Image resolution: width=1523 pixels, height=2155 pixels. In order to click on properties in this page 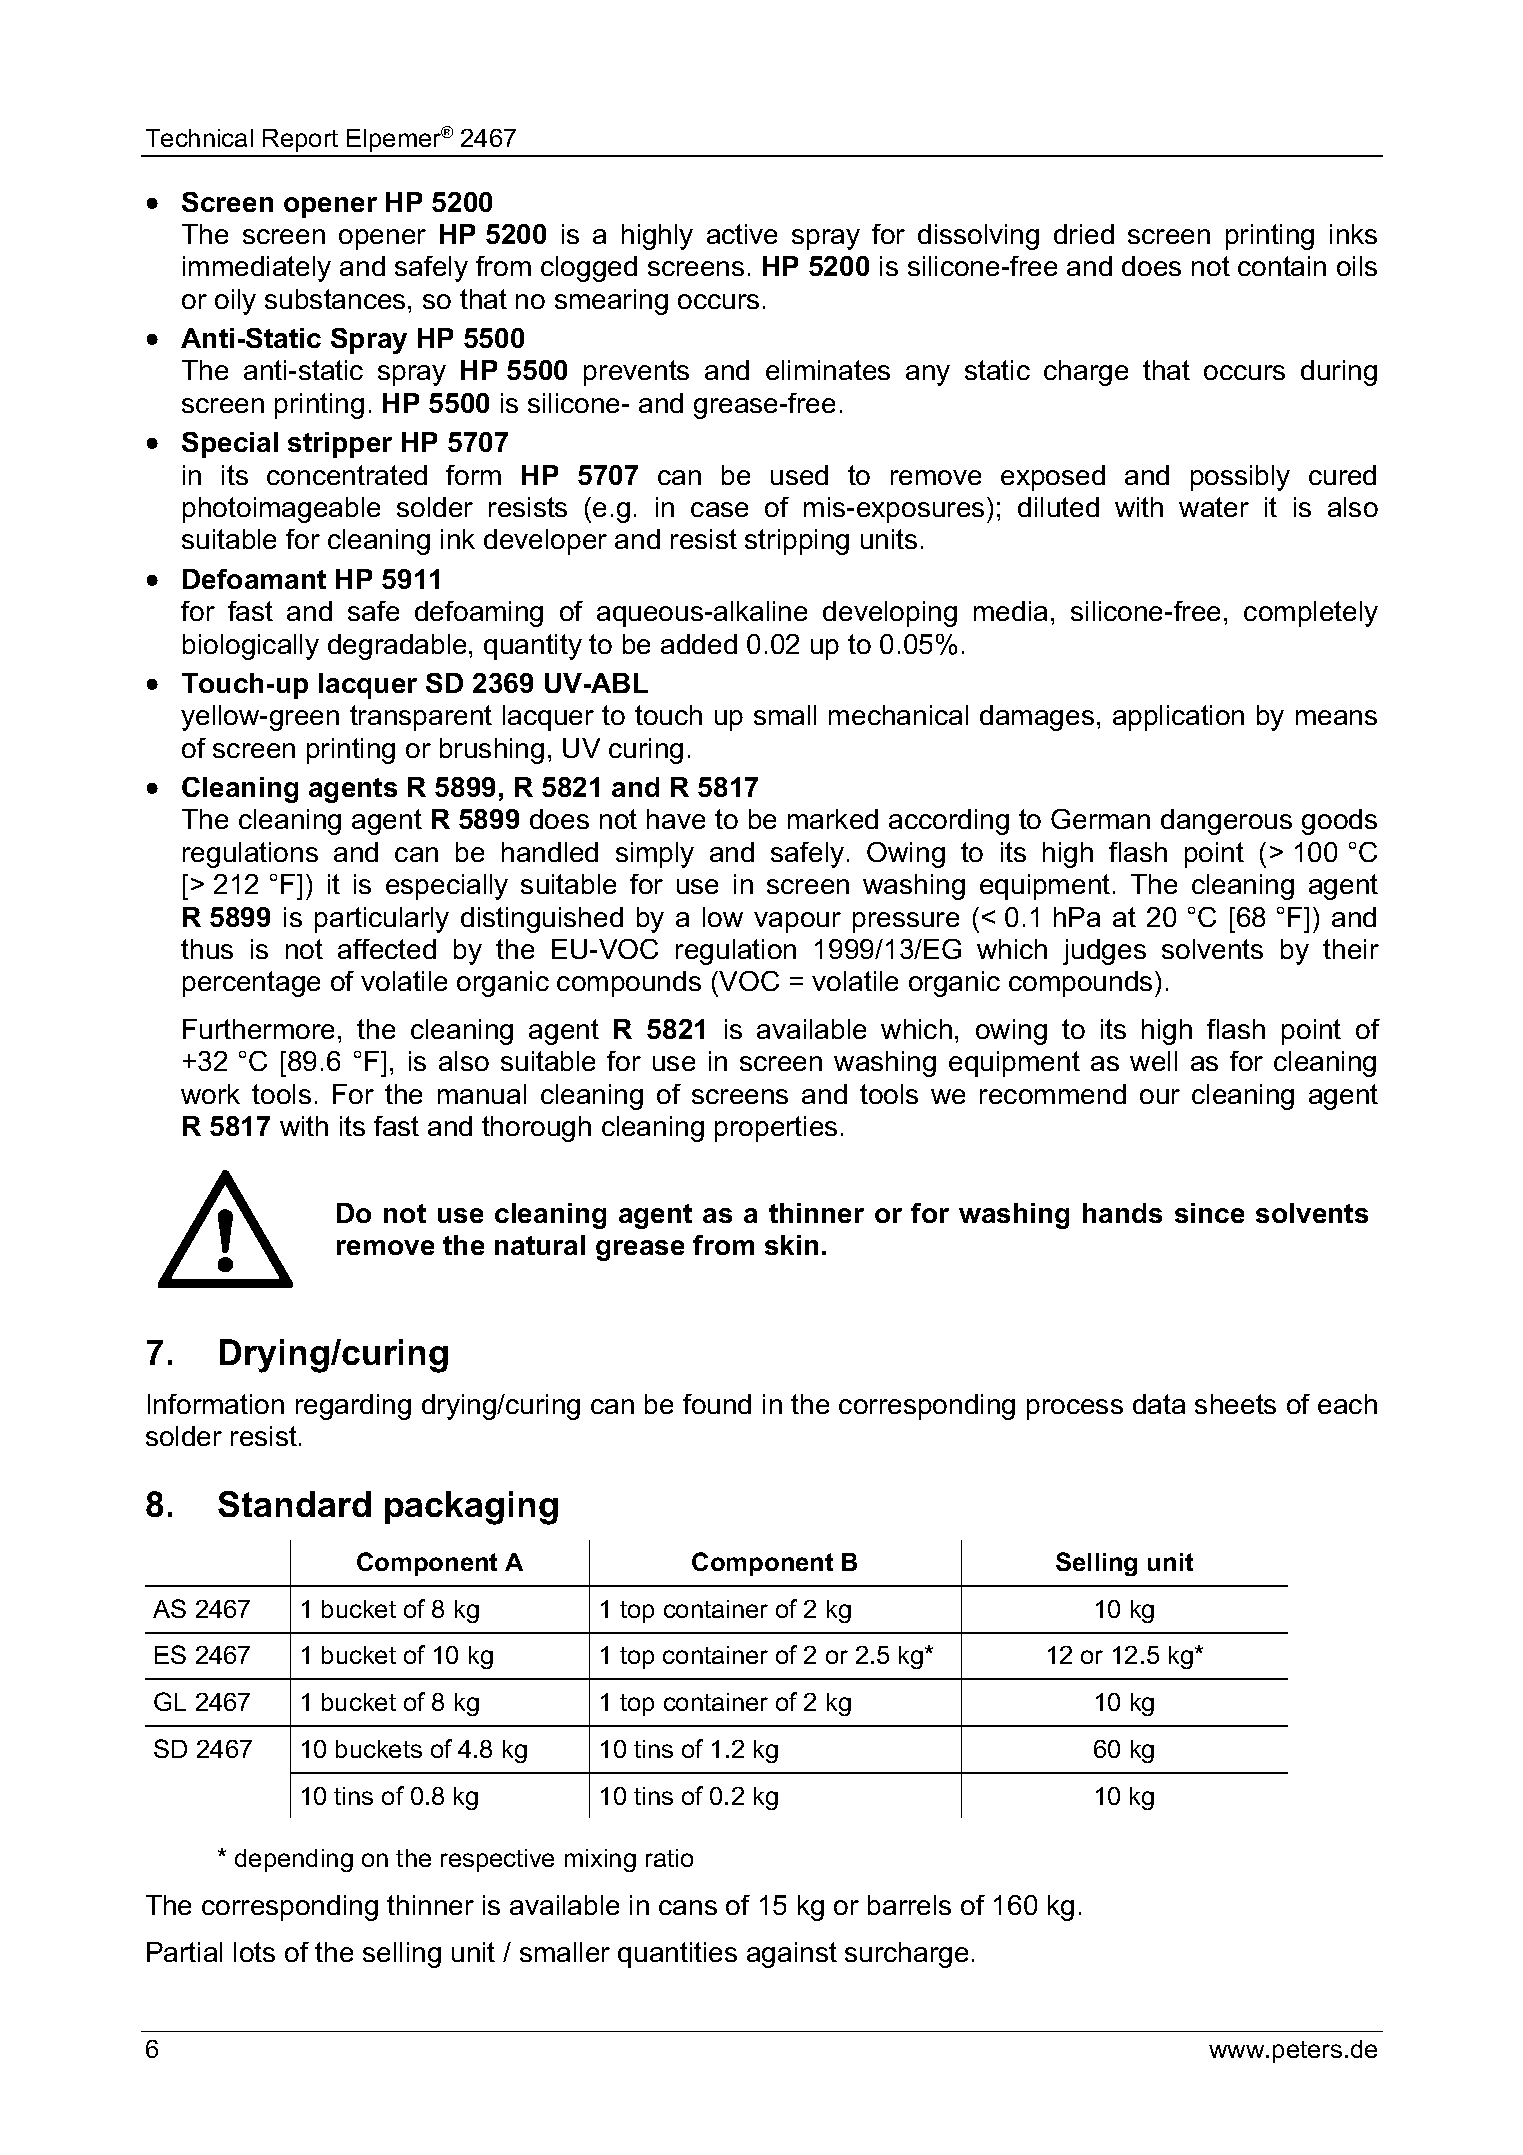, I will do `click(776, 1129)`.
